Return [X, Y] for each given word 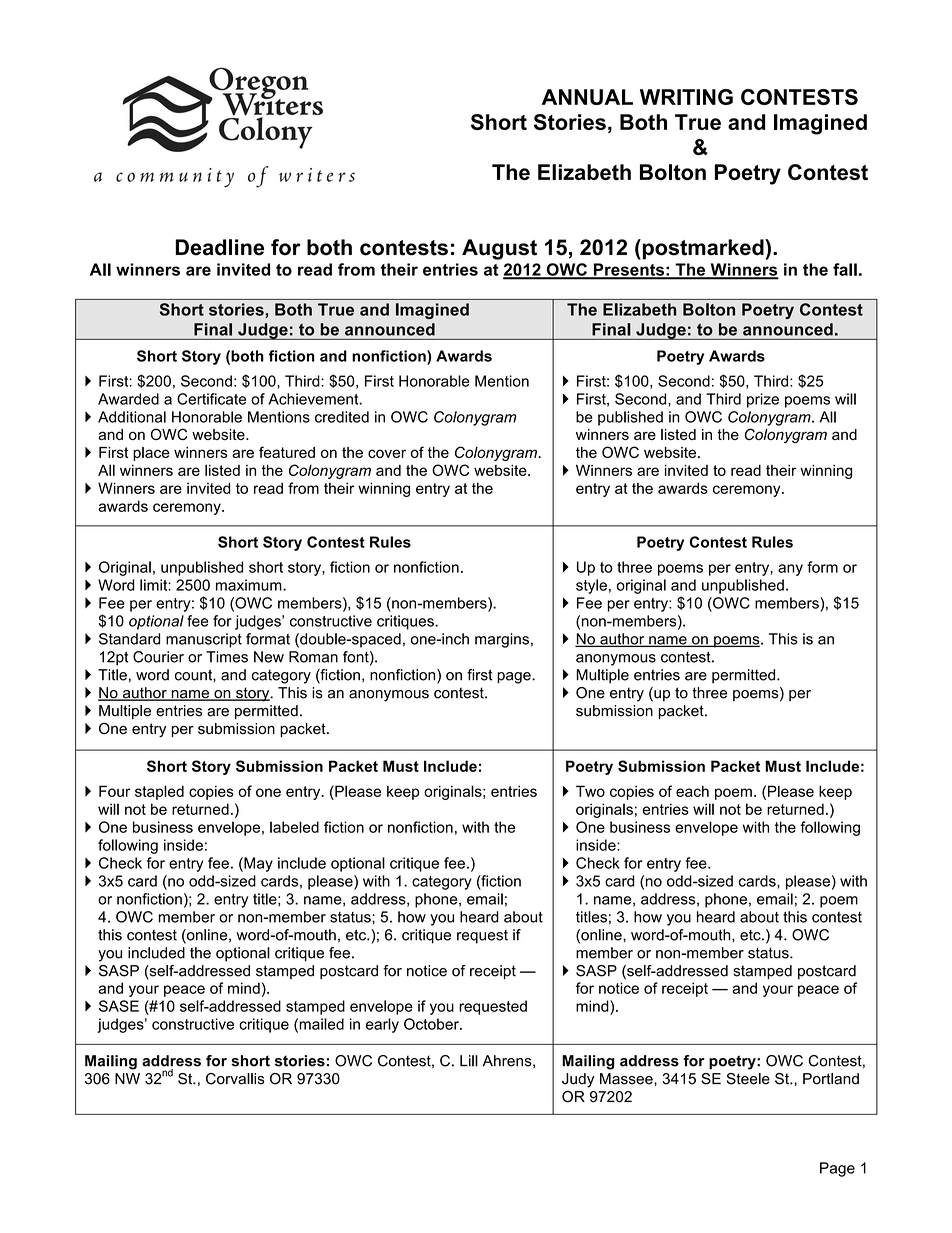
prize [763, 400]
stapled [159, 792]
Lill [469, 1061]
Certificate [211, 399]
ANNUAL [587, 97]
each [692, 791]
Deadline [220, 247]
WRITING [686, 97]
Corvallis [235, 1079]
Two [590, 791]
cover [387, 453]
